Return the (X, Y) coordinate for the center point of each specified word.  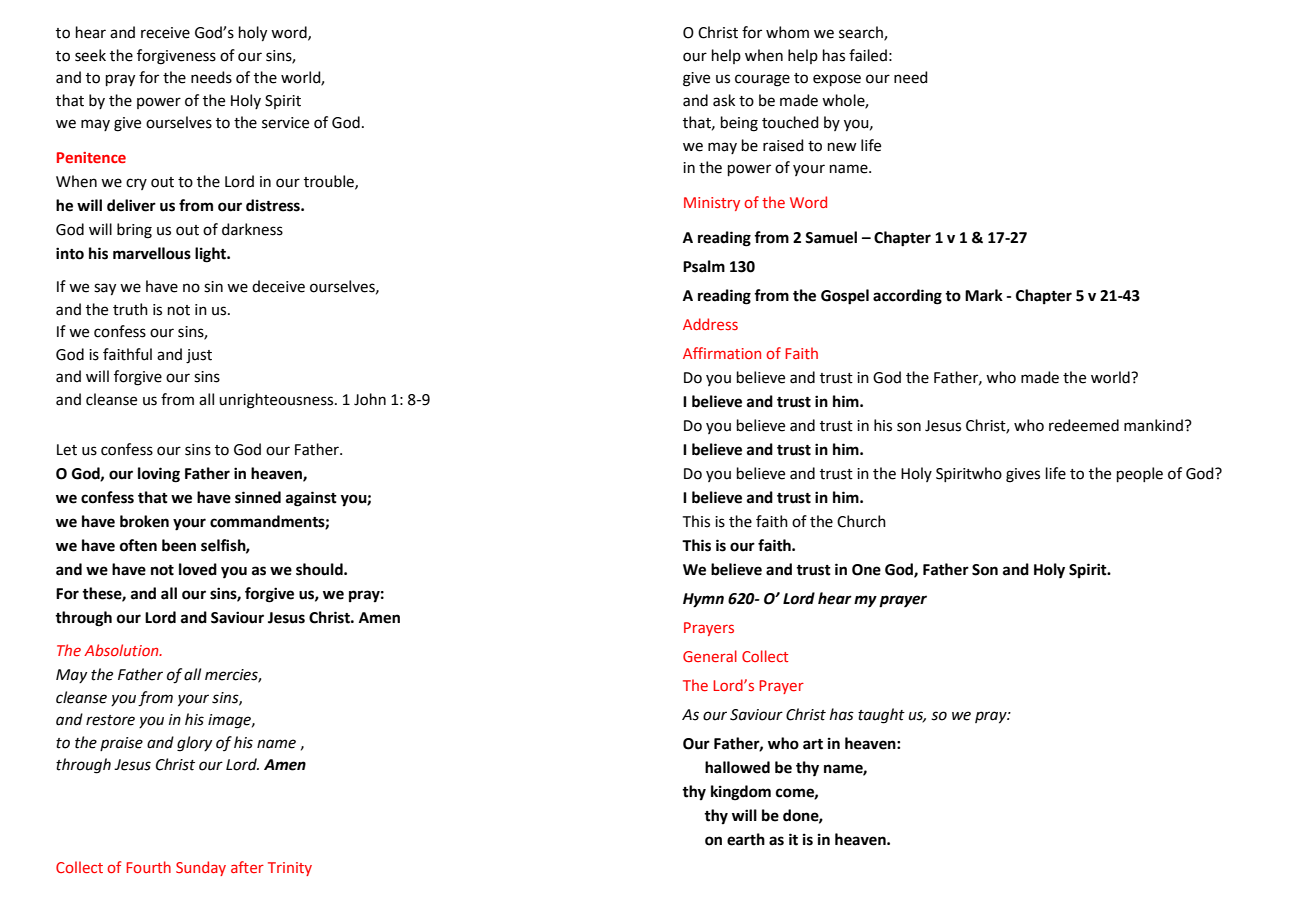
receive (165, 33)
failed (868, 55)
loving (159, 475)
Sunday (201, 868)
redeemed (1084, 425)
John (370, 399)
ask (724, 100)
